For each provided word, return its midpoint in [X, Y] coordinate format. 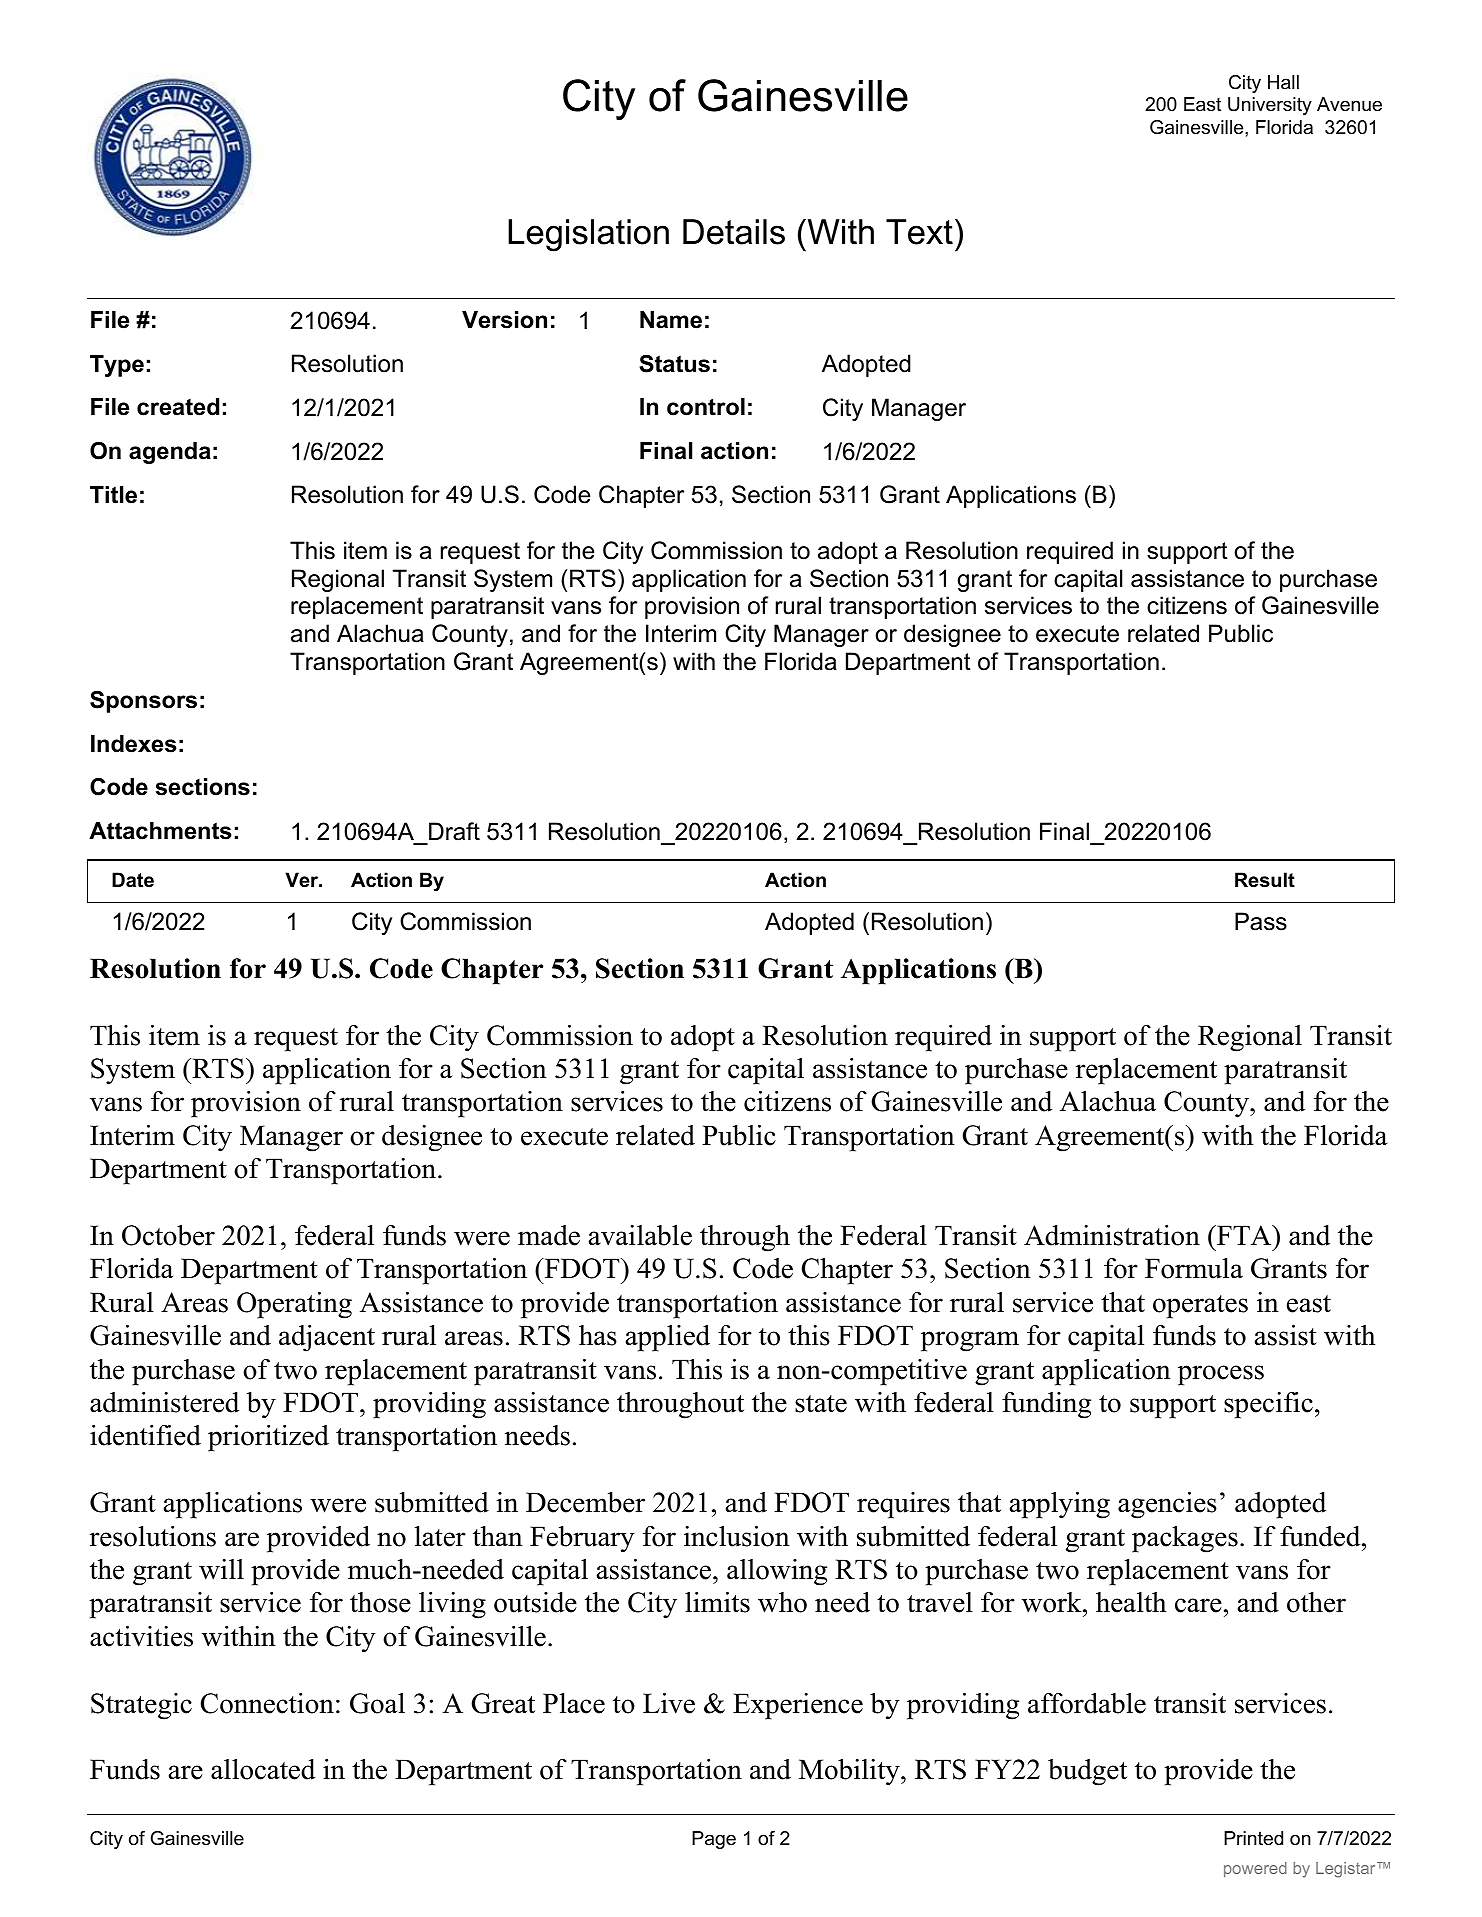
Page [714, 1840]
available [640, 1235]
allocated [263, 1769]
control [706, 407]
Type [117, 366]
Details [734, 232]
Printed [1253, 1838]
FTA [1244, 1235]
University [1270, 106]
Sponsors [143, 702]
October [168, 1235]
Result [1265, 880]
